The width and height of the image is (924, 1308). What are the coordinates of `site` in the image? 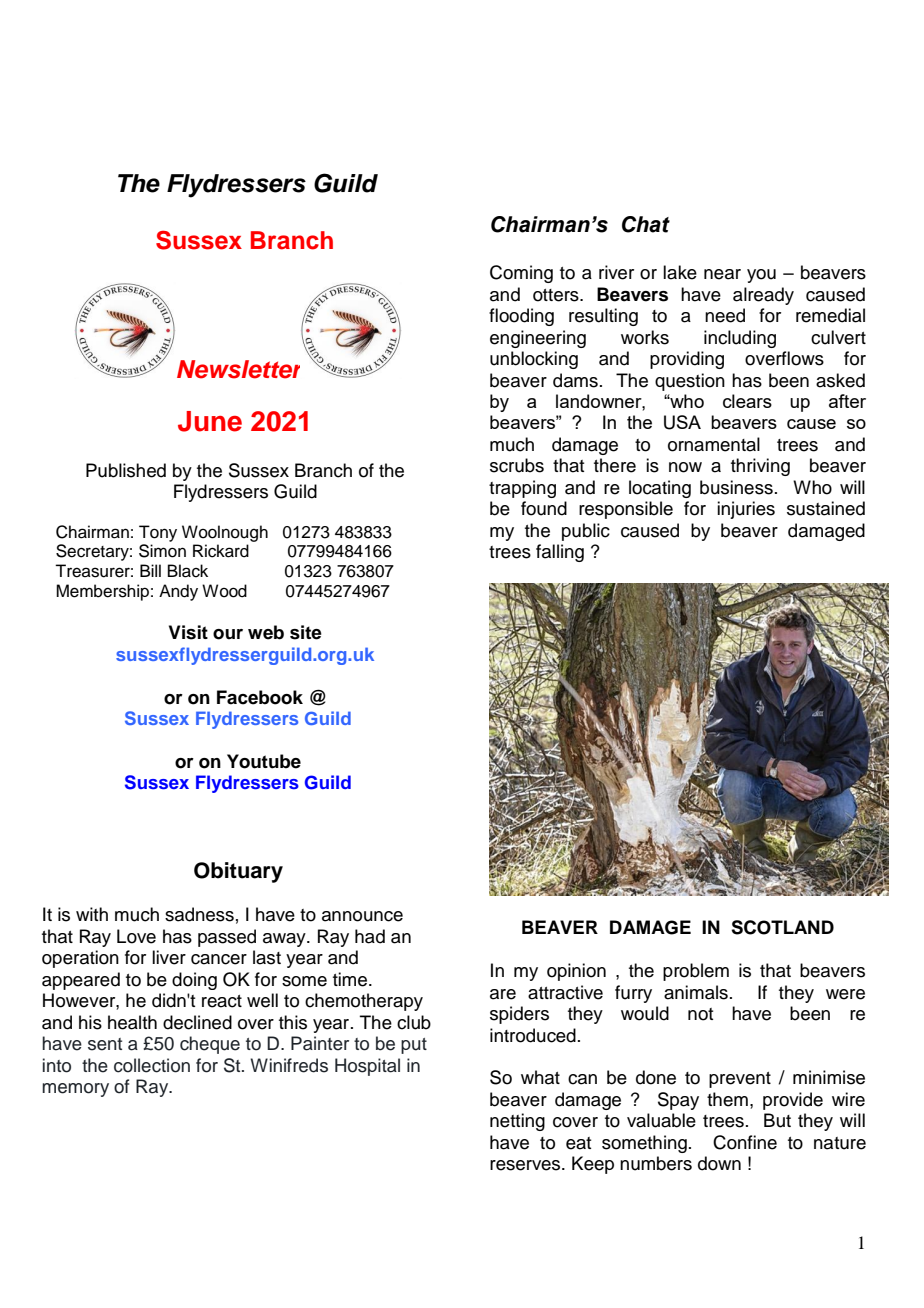 It's located at (306, 632).
